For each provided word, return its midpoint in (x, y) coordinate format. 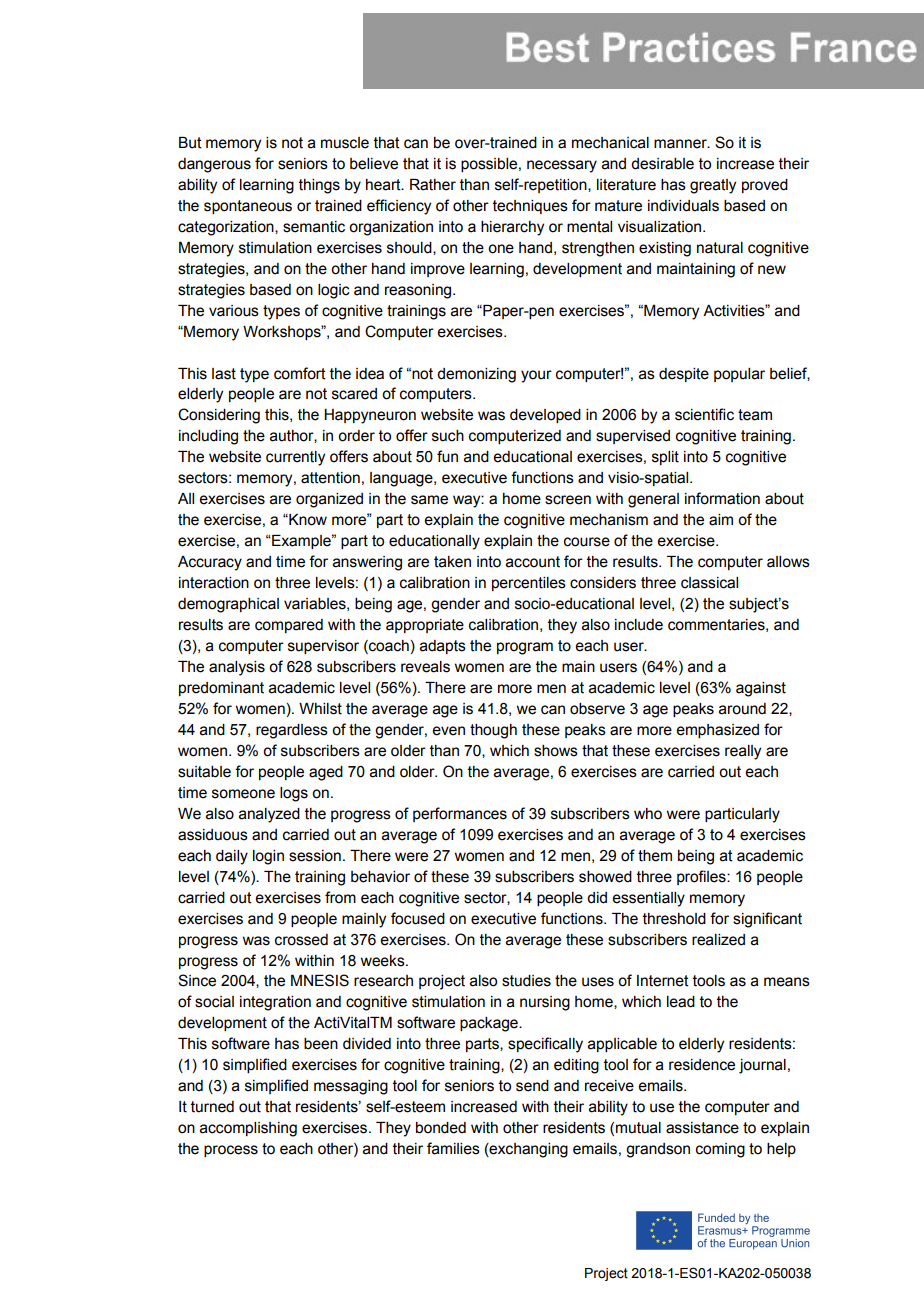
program (525, 648)
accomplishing (248, 1129)
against (761, 689)
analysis (237, 668)
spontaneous (248, 207)
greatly (713, 186)
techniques (530, 207)
